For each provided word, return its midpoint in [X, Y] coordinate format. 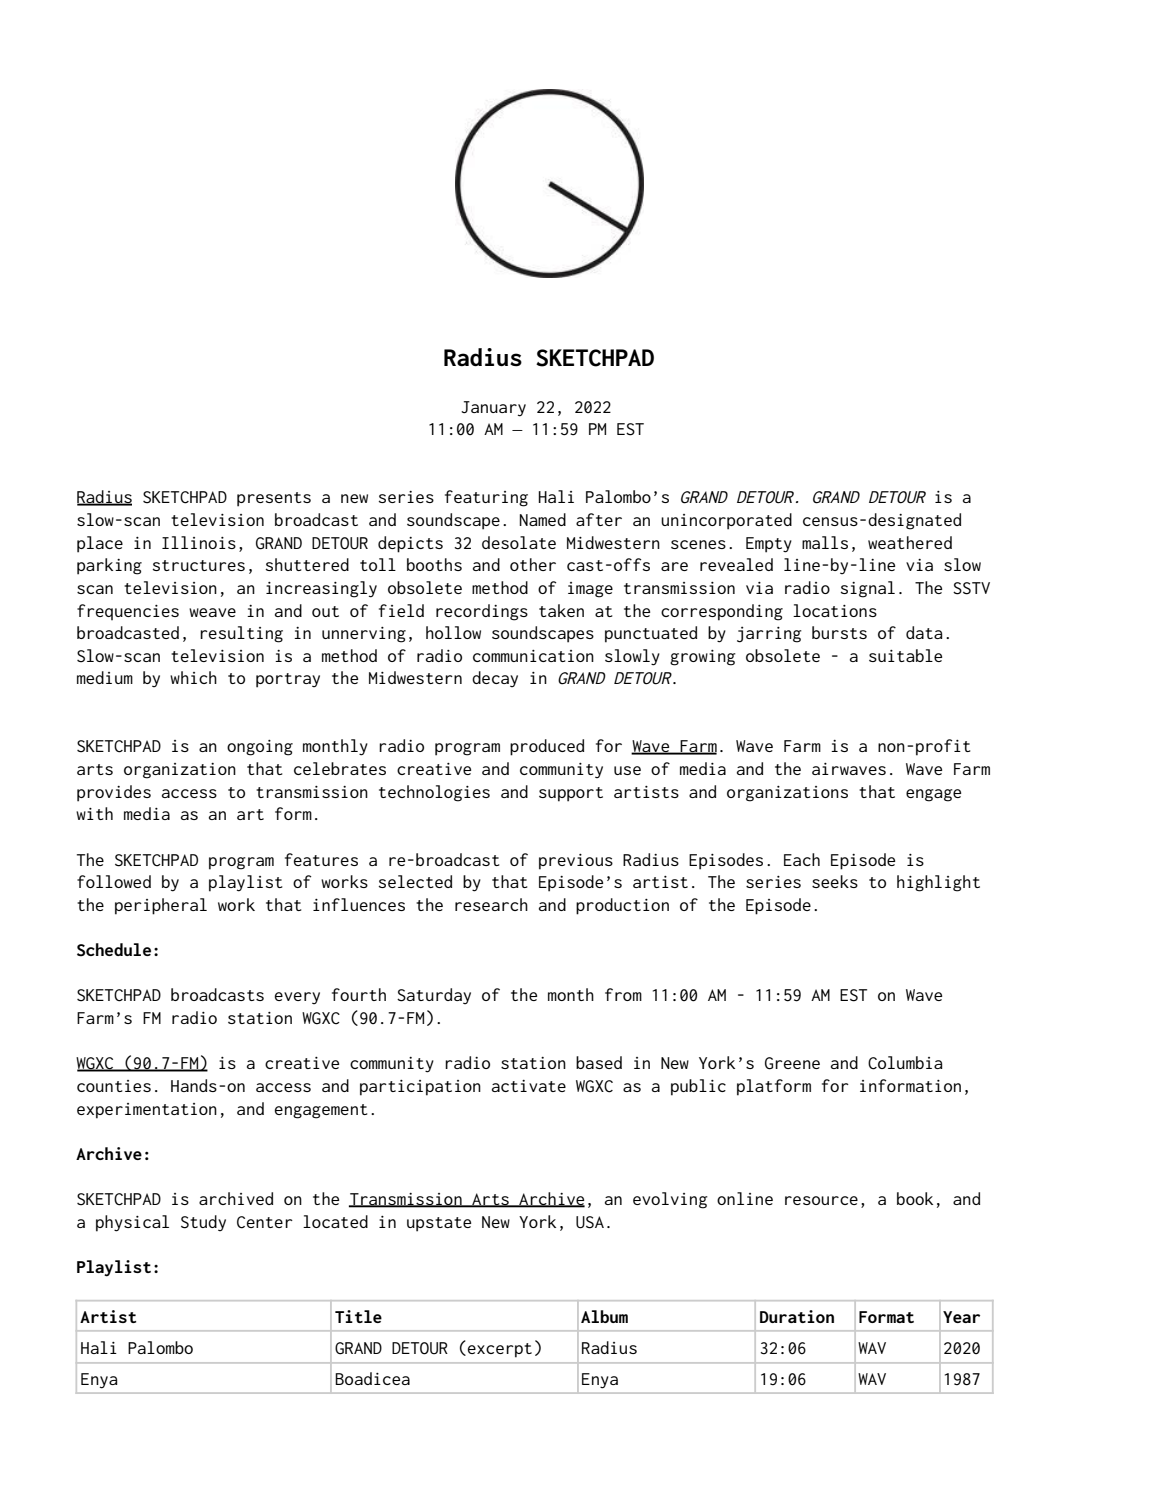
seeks [835, 881]
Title [358, 1316]
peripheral [161, 906]
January [493, 409]
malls [825, 542]
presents [274, 499]
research [491, 904]
